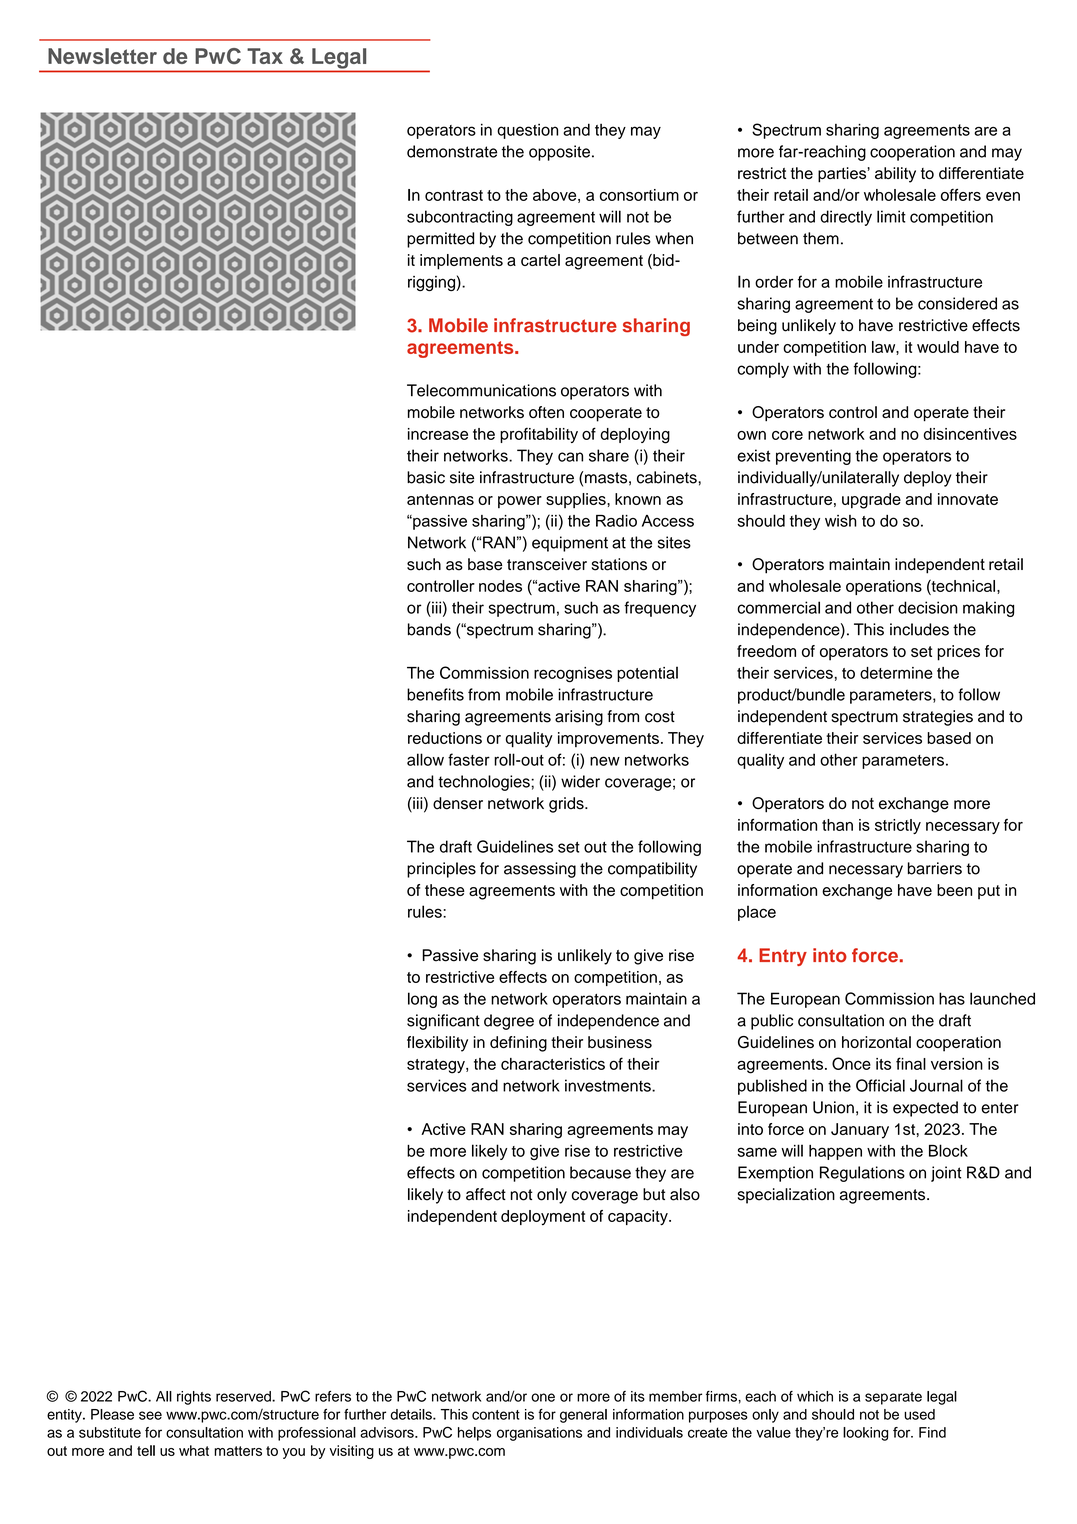 The image size is (1077, 1524). What do you see at coordinates (543, 1397) in the screenshot?
I see `one` at bounding box center [543, 1397].
